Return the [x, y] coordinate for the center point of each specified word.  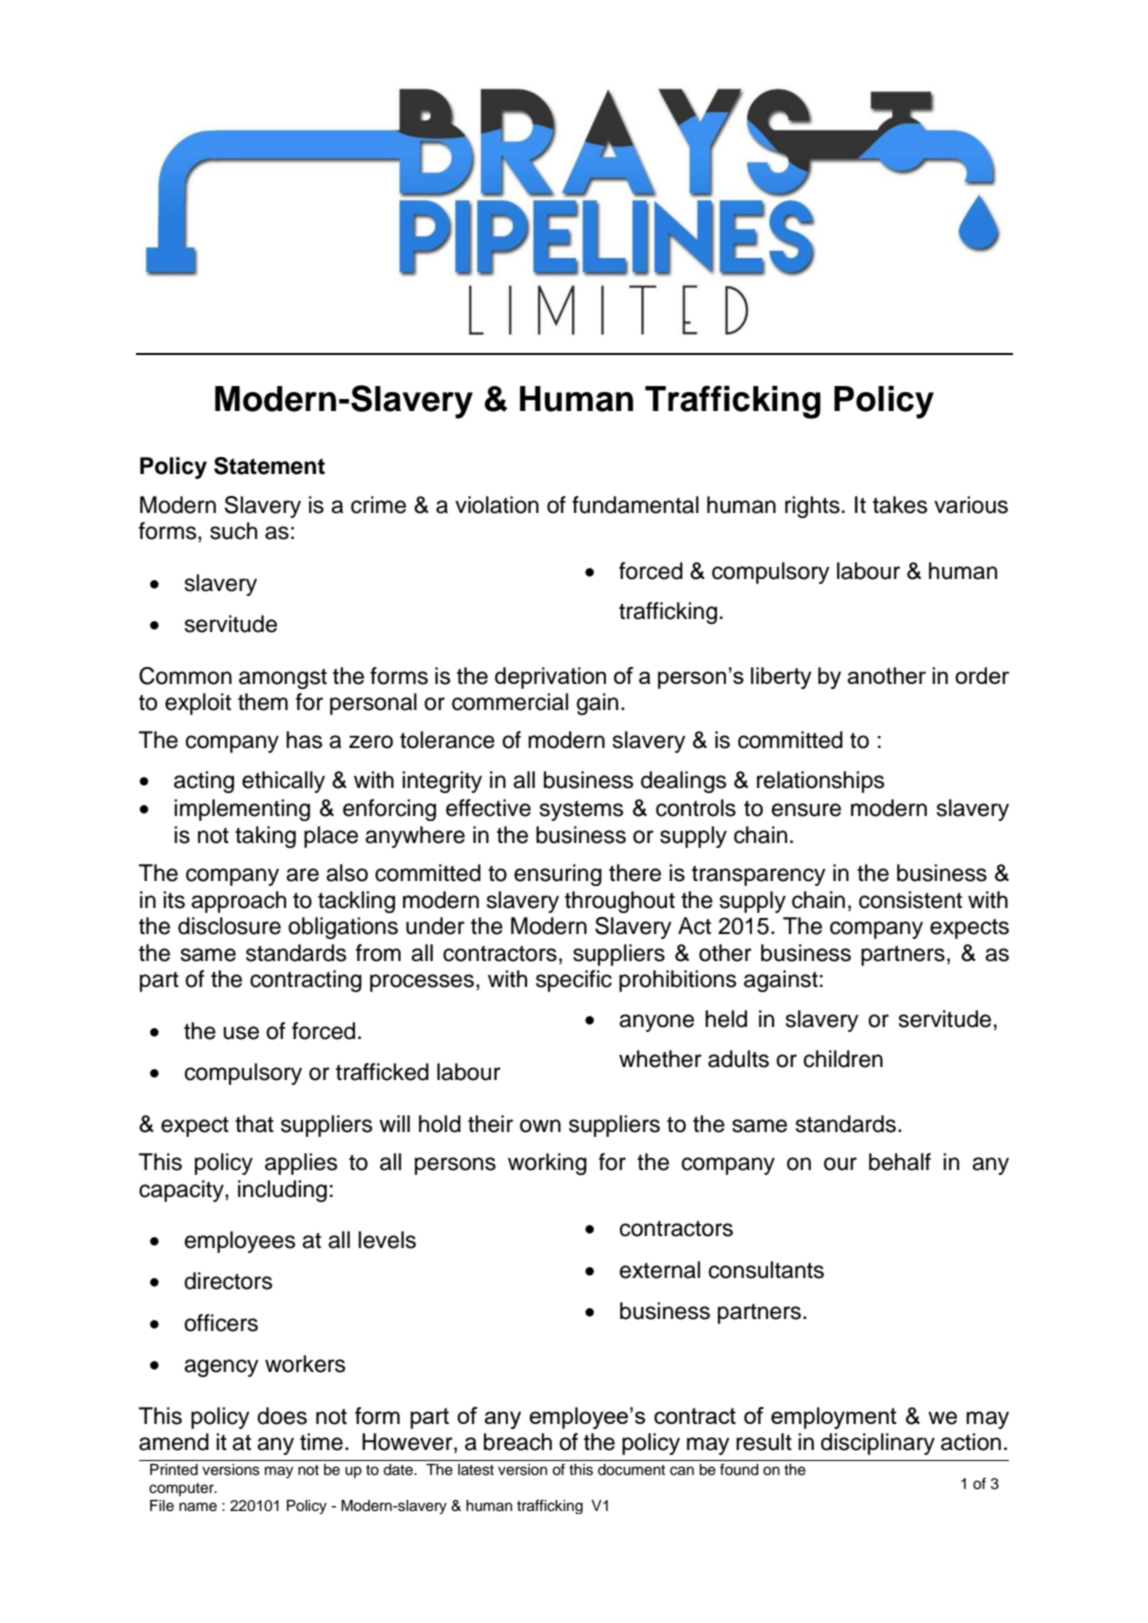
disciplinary [878, 1444]
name [198, 1507]
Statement [269, 466]
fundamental [635, 505]
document [631, 1470]
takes [900, 505]
